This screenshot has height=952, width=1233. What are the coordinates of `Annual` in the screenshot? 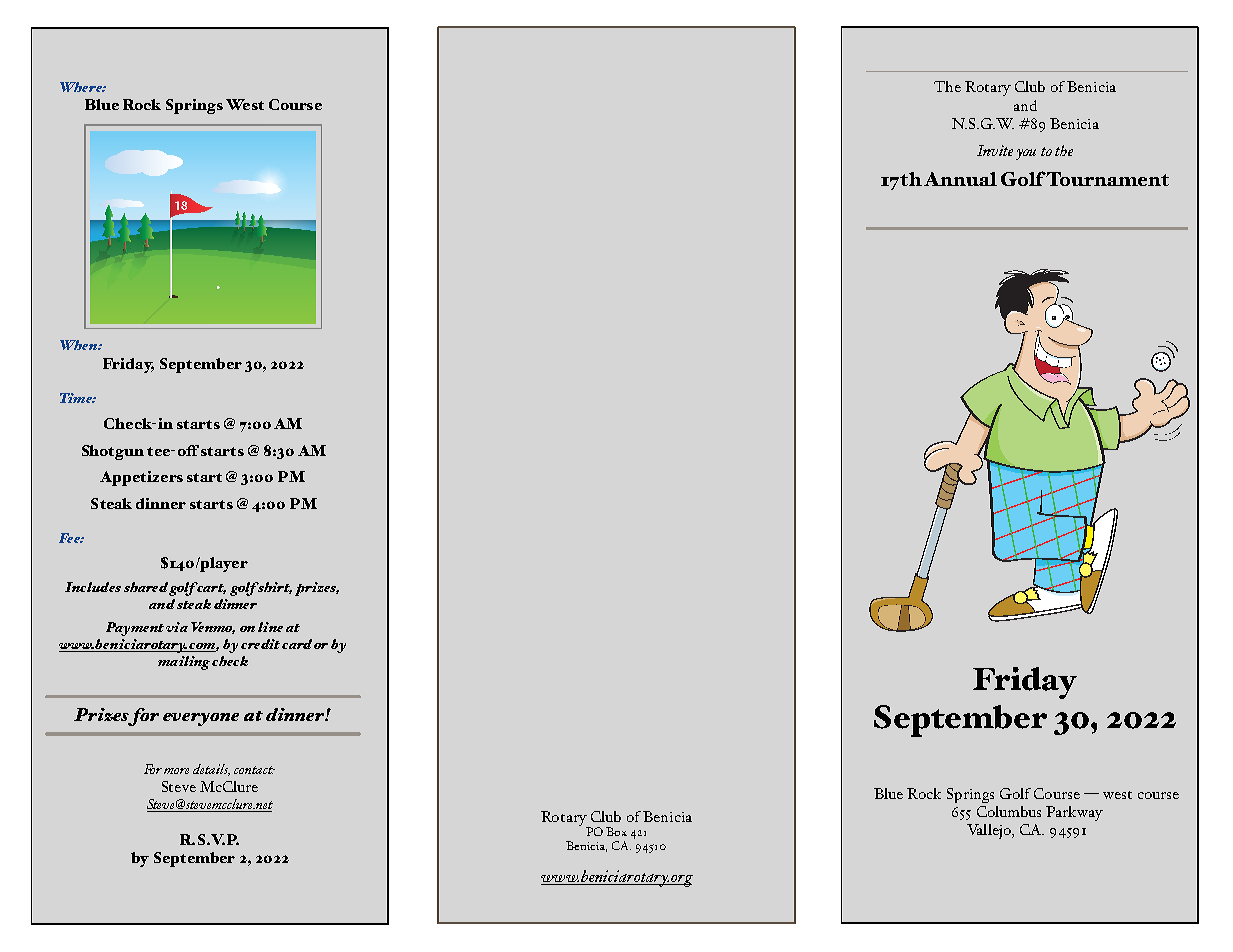 It's located at (960, 179).
